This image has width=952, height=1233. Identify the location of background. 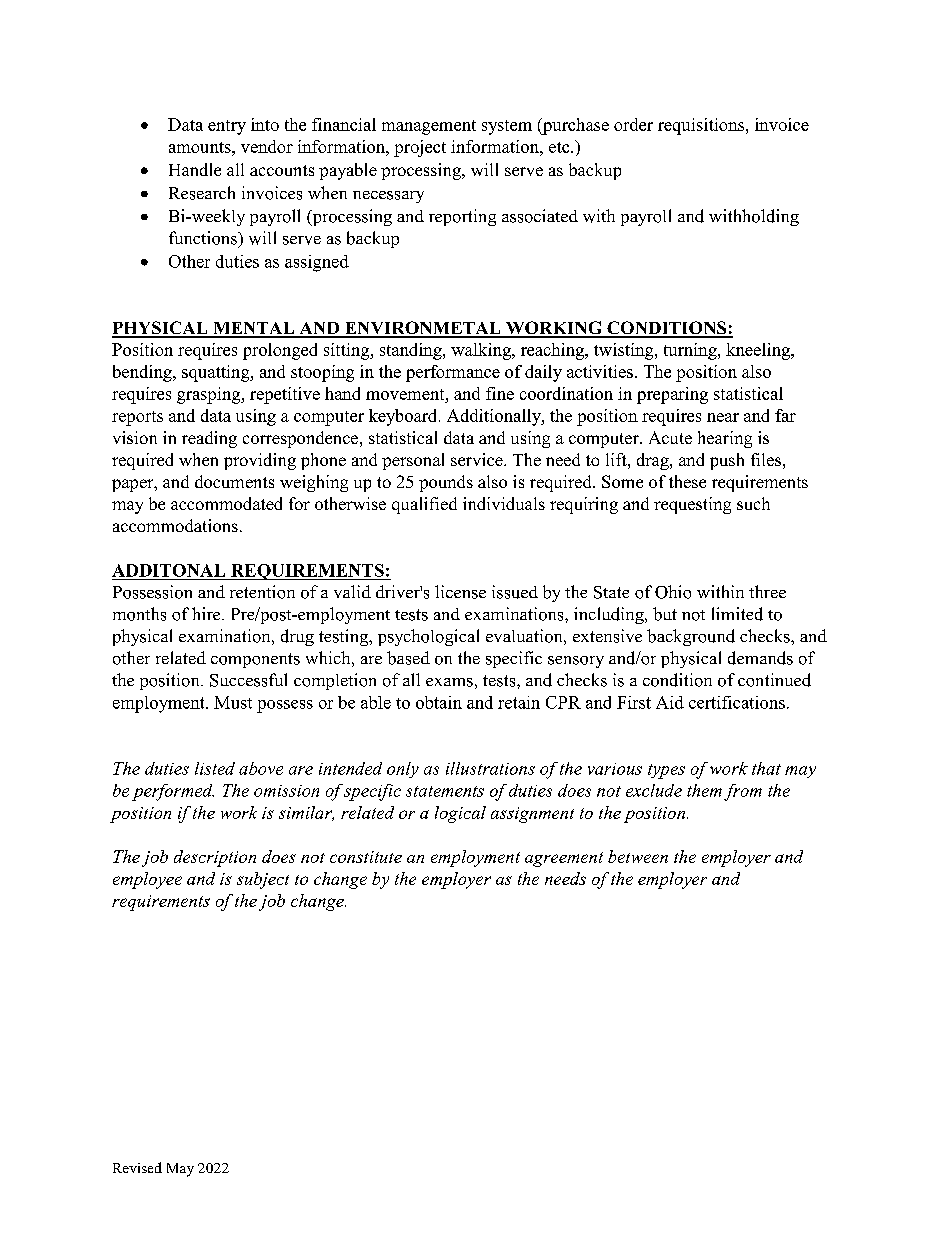
(691, 637).
